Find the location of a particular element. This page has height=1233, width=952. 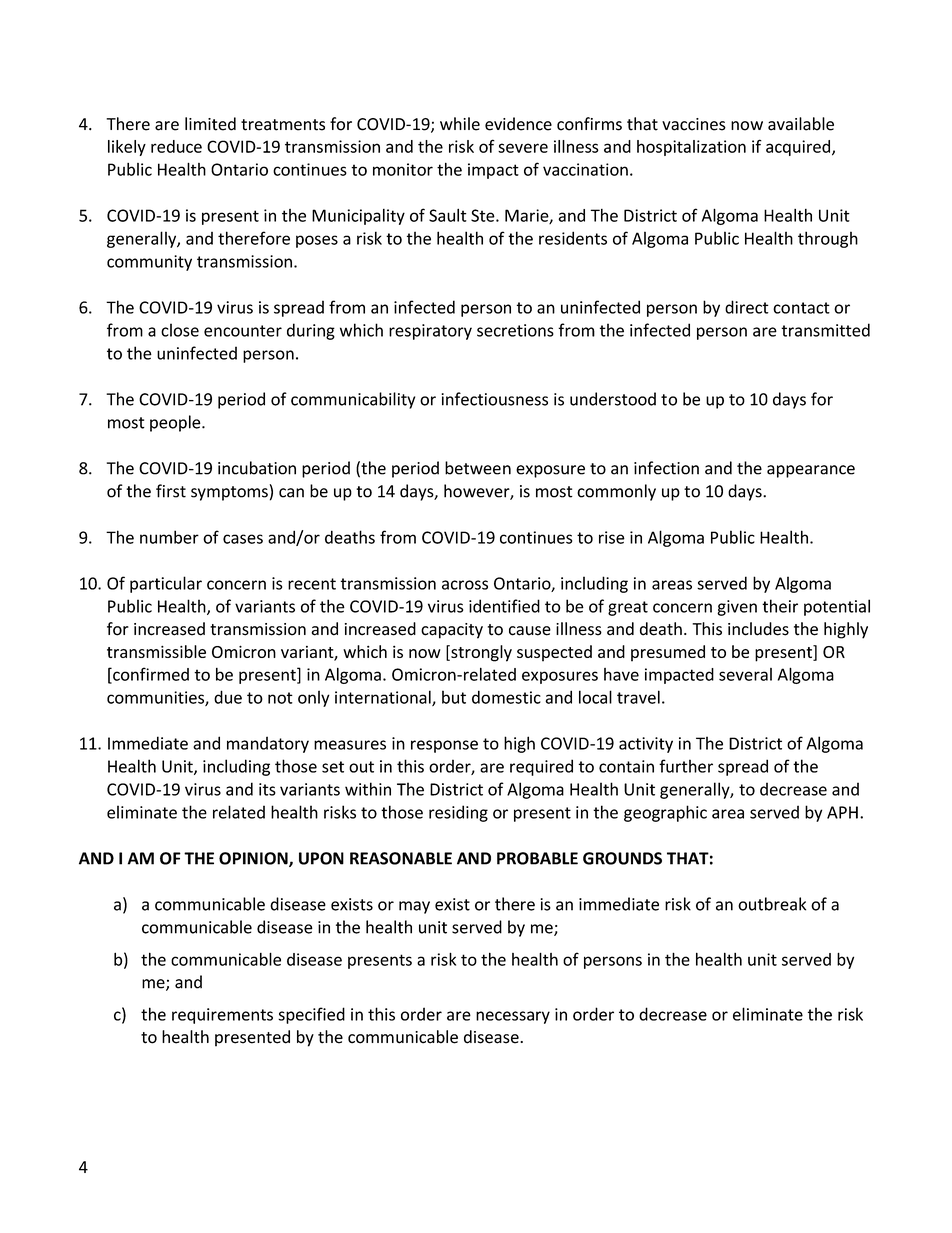

across is located at coordinates (465, 585).
